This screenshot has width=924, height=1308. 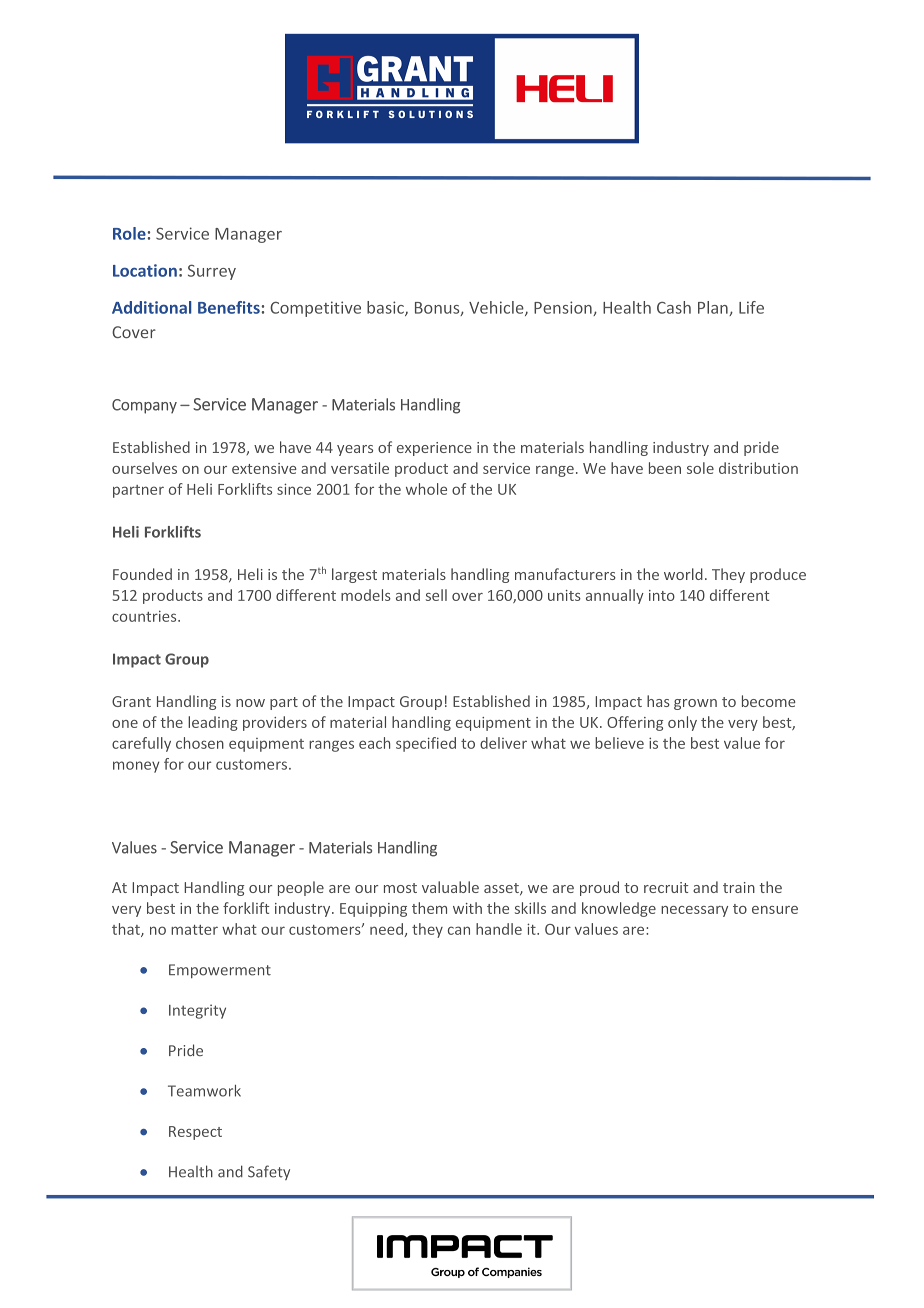 What do you see at coordinates (426, 744) in the screenshot?
I see `specified` at bounding box center [426, 744].
